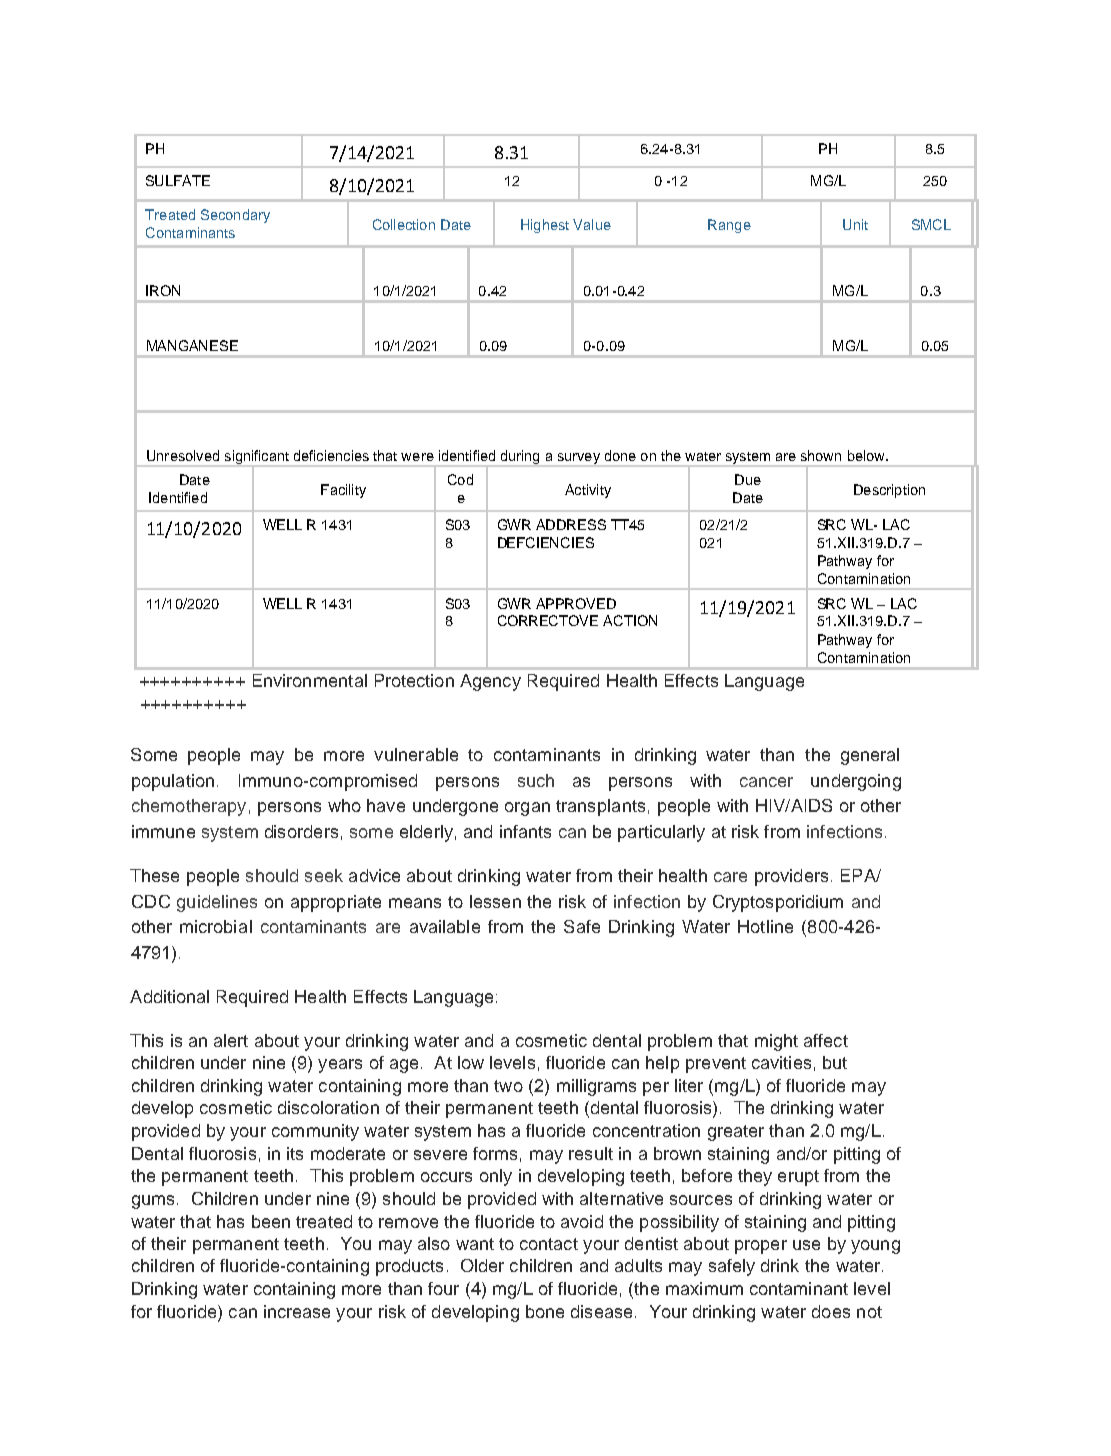 This image has height=1456, width=1111. What do you see at coordinates (545, 226) in the image?
I see `Highest` at bounding box center [545, 226].
